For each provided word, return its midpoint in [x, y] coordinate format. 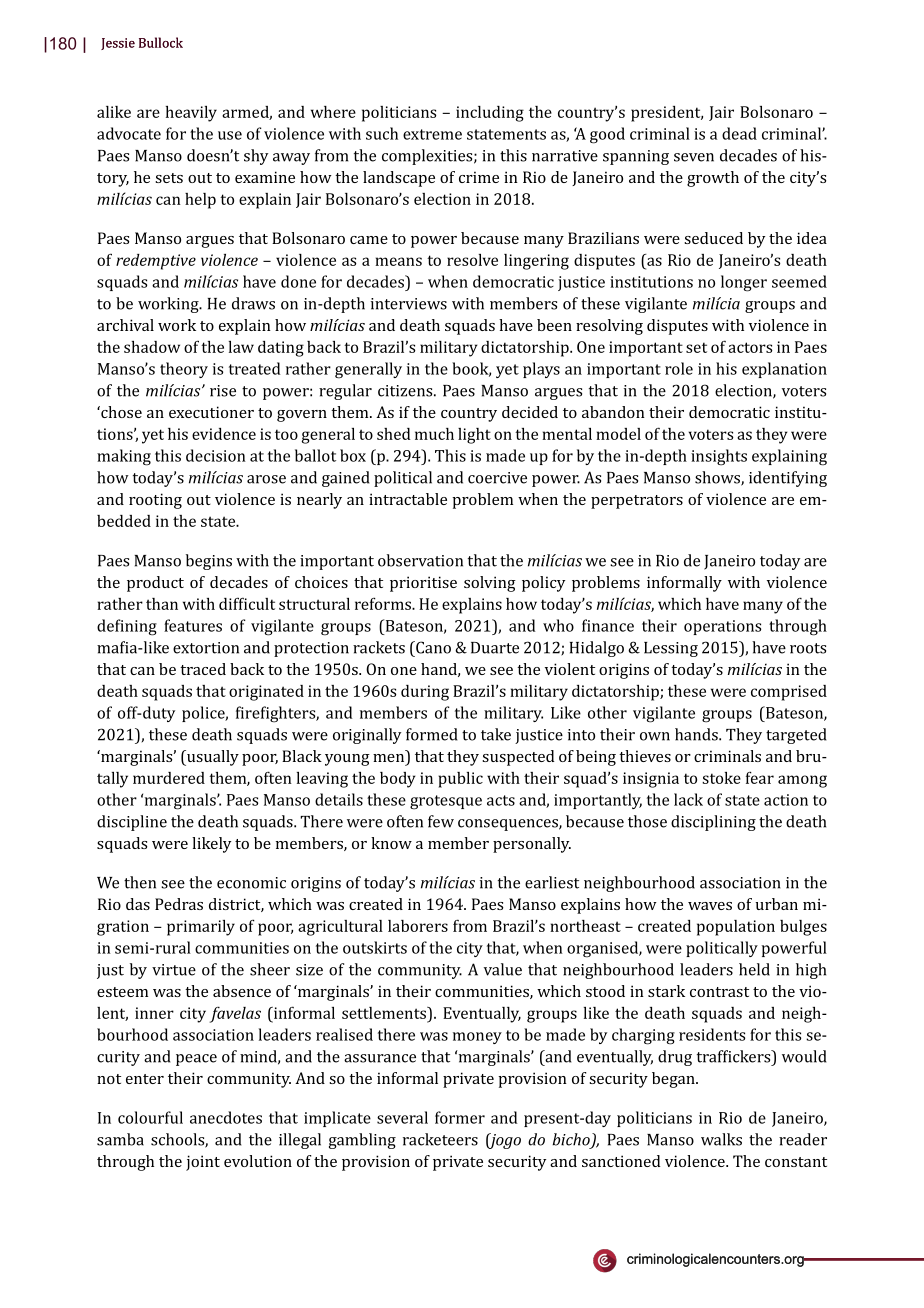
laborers [418, 926]
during [425, 693]
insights [719, 457]
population [736, 928]
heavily [191, 114]
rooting [155, 501]
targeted [796, 736]
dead [739, 133]
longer [744, 283]
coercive [497, 478]
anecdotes [226, 1117]
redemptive [156, 262]
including [490, 114]
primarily [201, 928]
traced [203, 669]
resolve [472, 260]
